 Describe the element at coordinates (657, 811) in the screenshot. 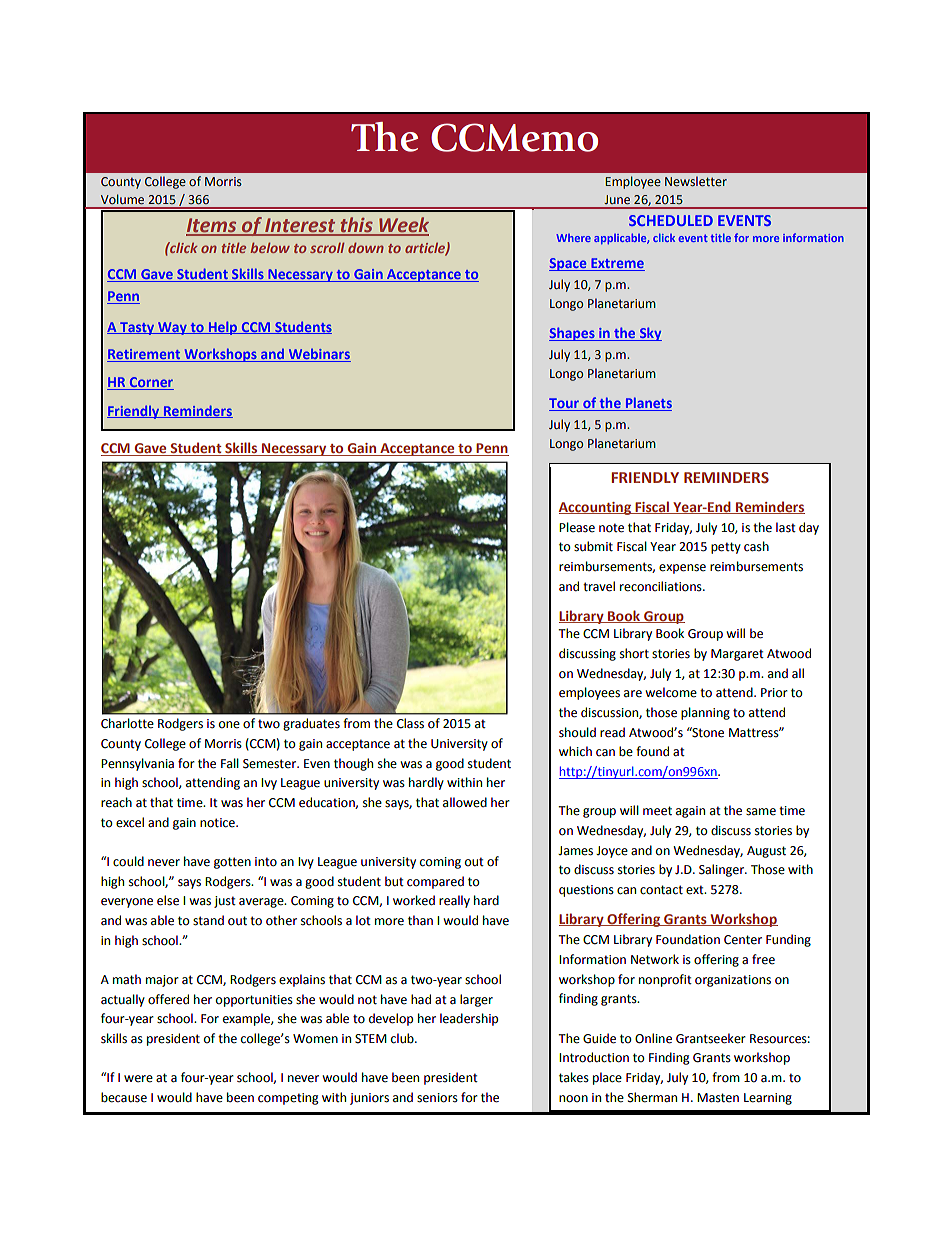

I see `meet` at that location.
